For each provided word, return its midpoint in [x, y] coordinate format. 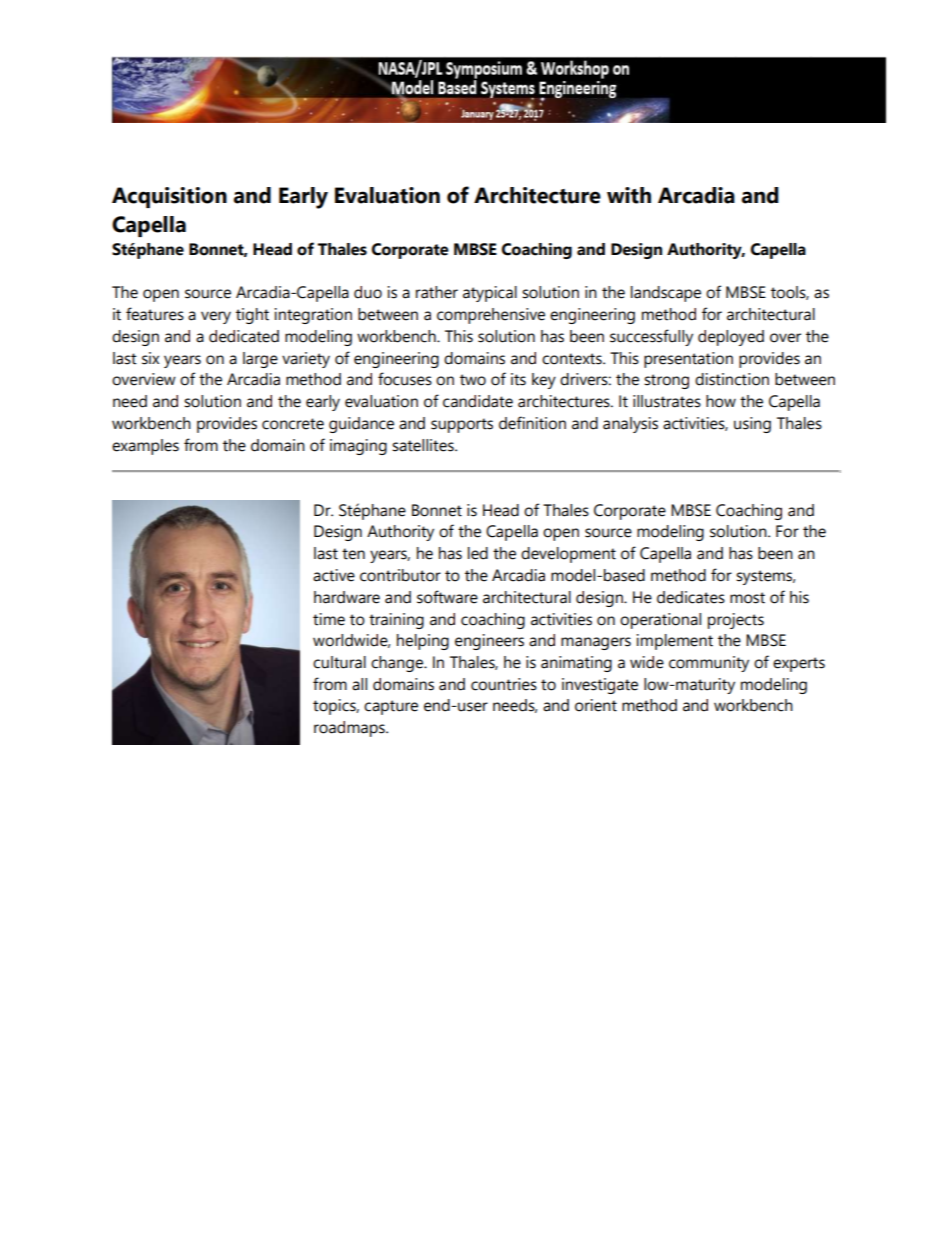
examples [145, 447]
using [752, 425]
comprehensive [491, 316]
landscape [666, 294]
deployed [731, 338]
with [629, 195]
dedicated [244, 336]
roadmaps [350, 729]
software [447, 597]
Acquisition [169, 197]
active [334, 575]
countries [504, 684]
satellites [424, 445]
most [747, 598]
